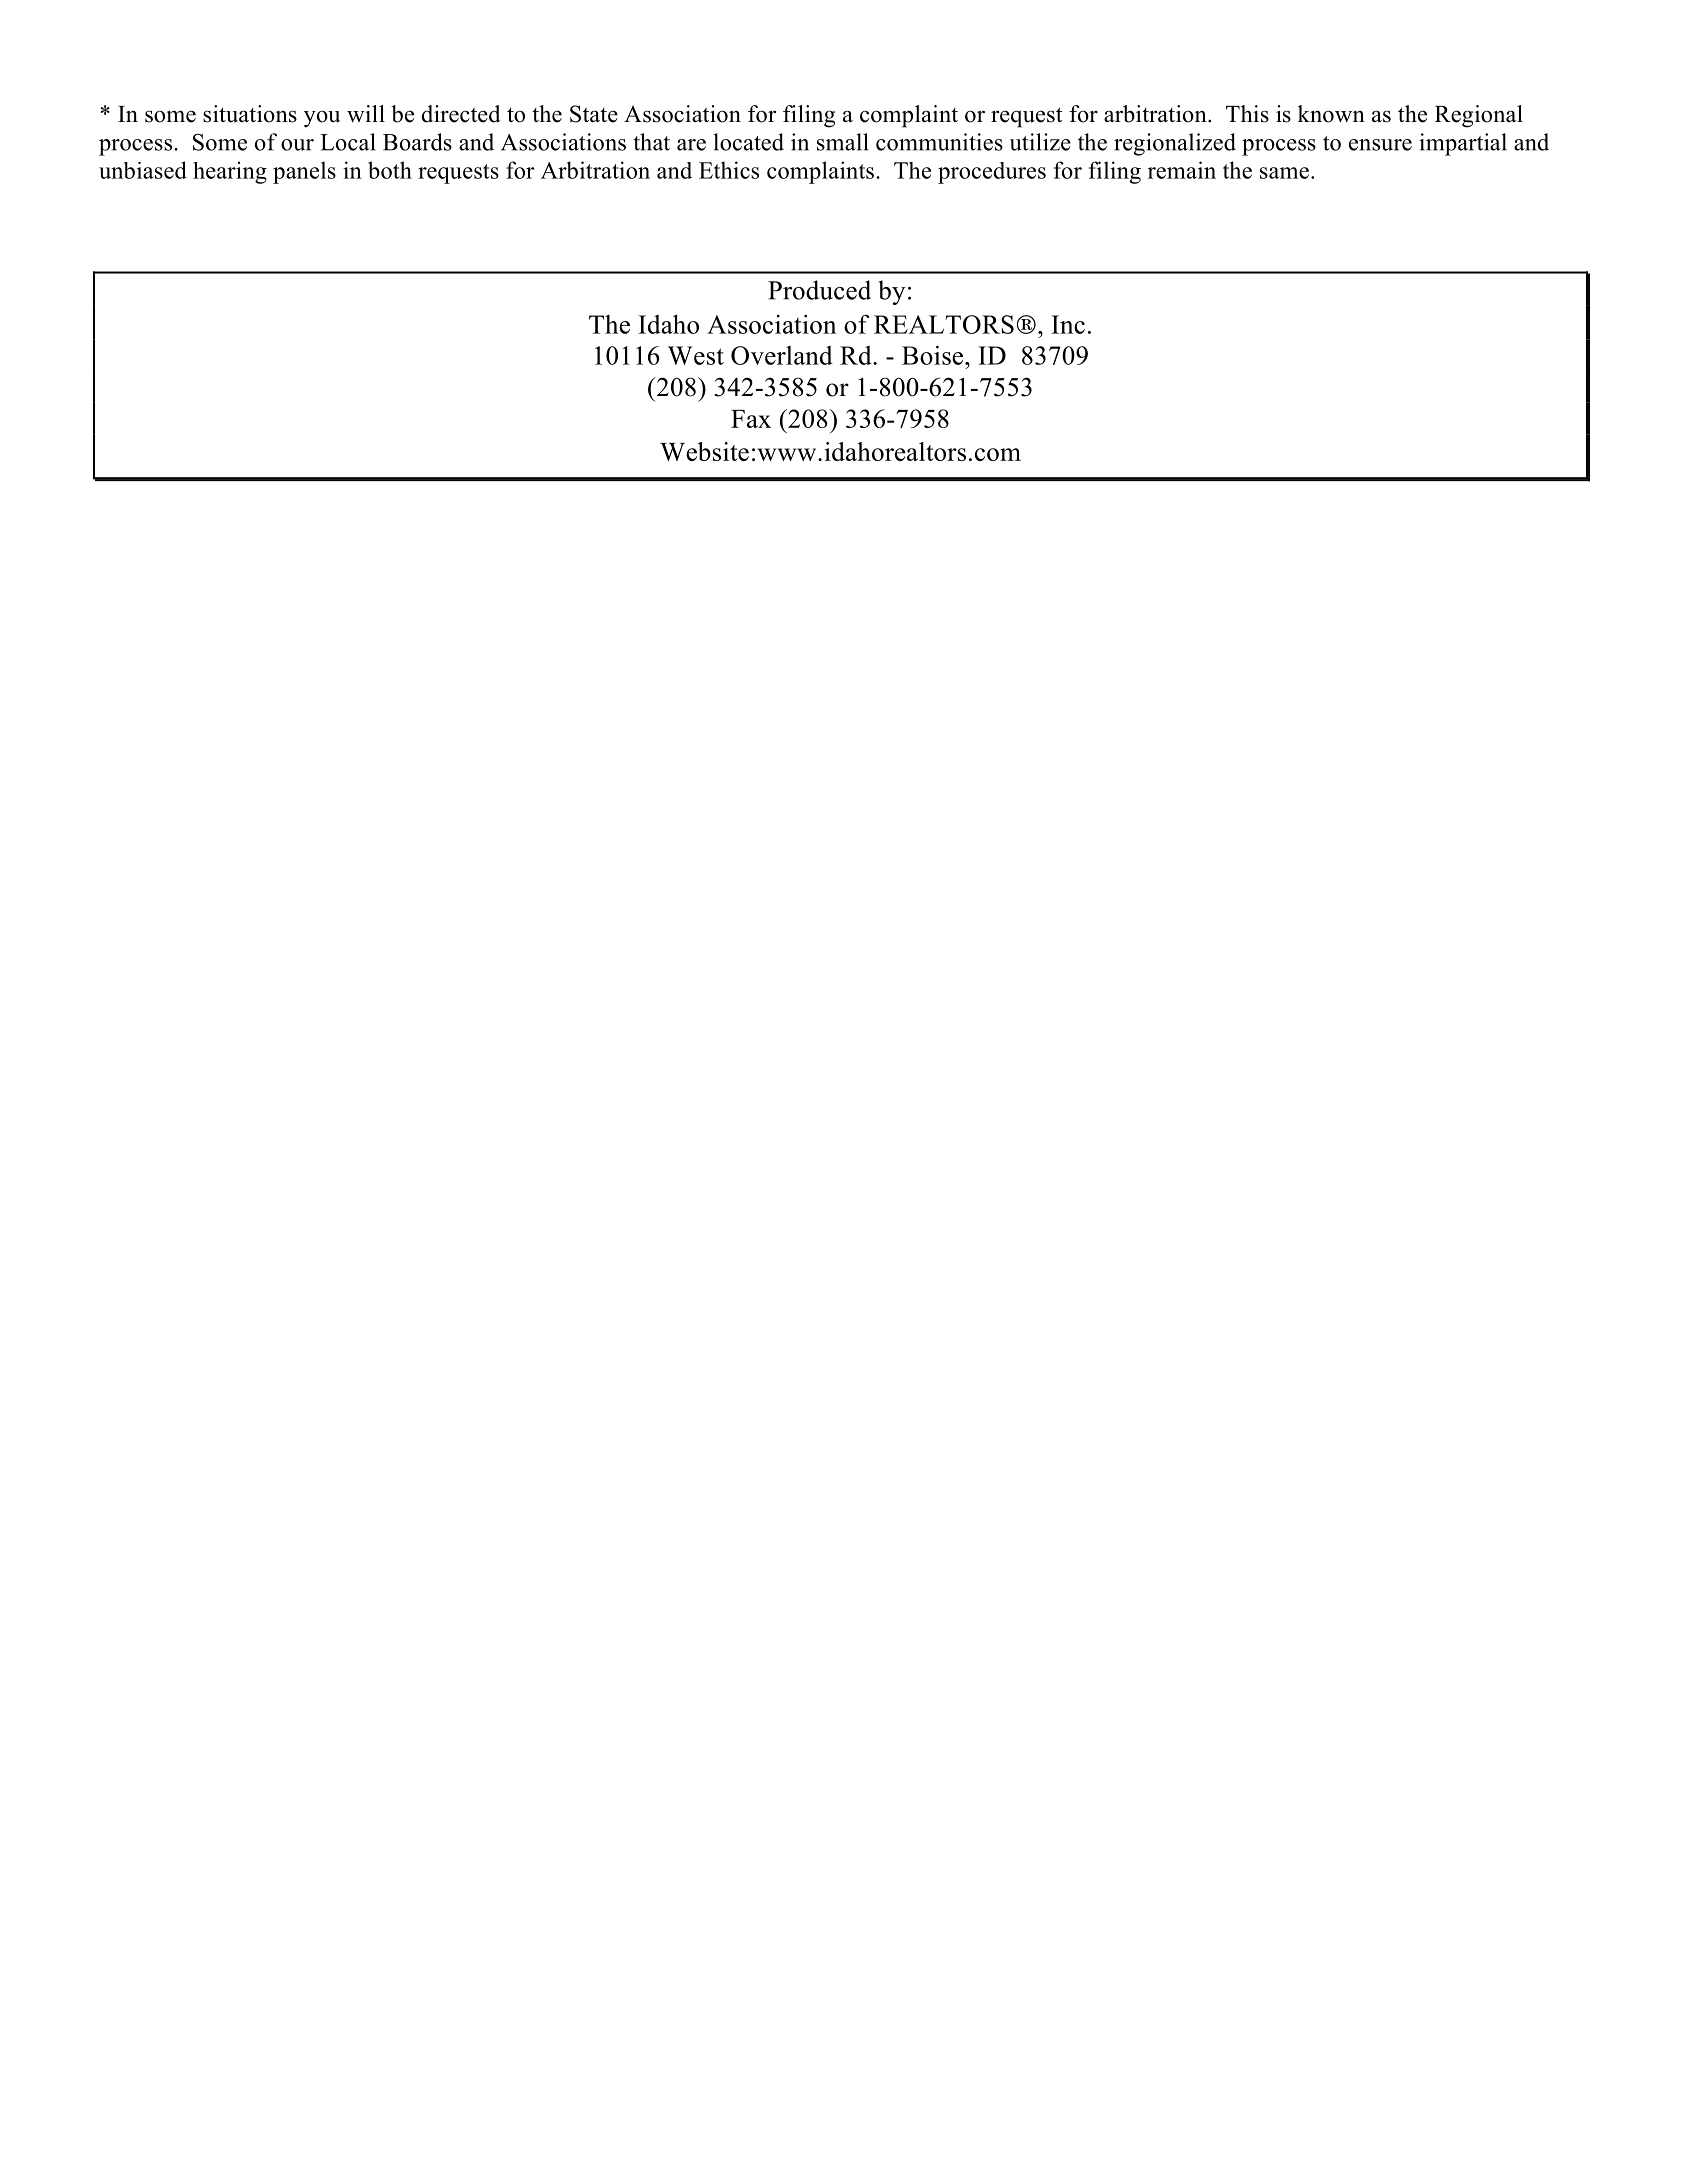 The width and height of the screenshot is (1681, 2175). I want to click on Inc, so click(1068, 324).
